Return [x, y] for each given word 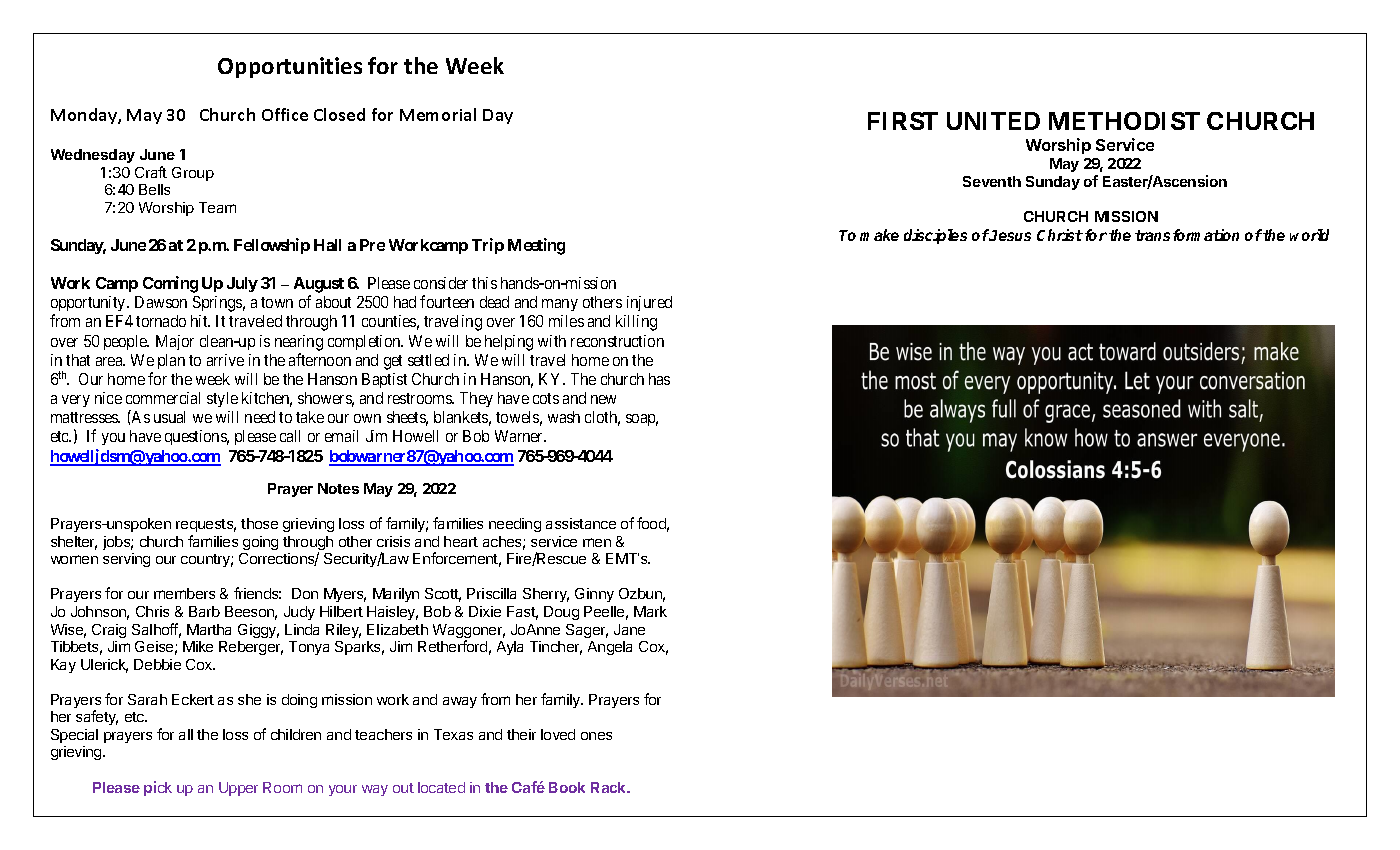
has [659, 379]
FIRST [903, 121]
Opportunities [290, 67]
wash [564, 417]
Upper [238, 789]
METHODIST [1124, 121]
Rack [610, 787]
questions [197, 437]
